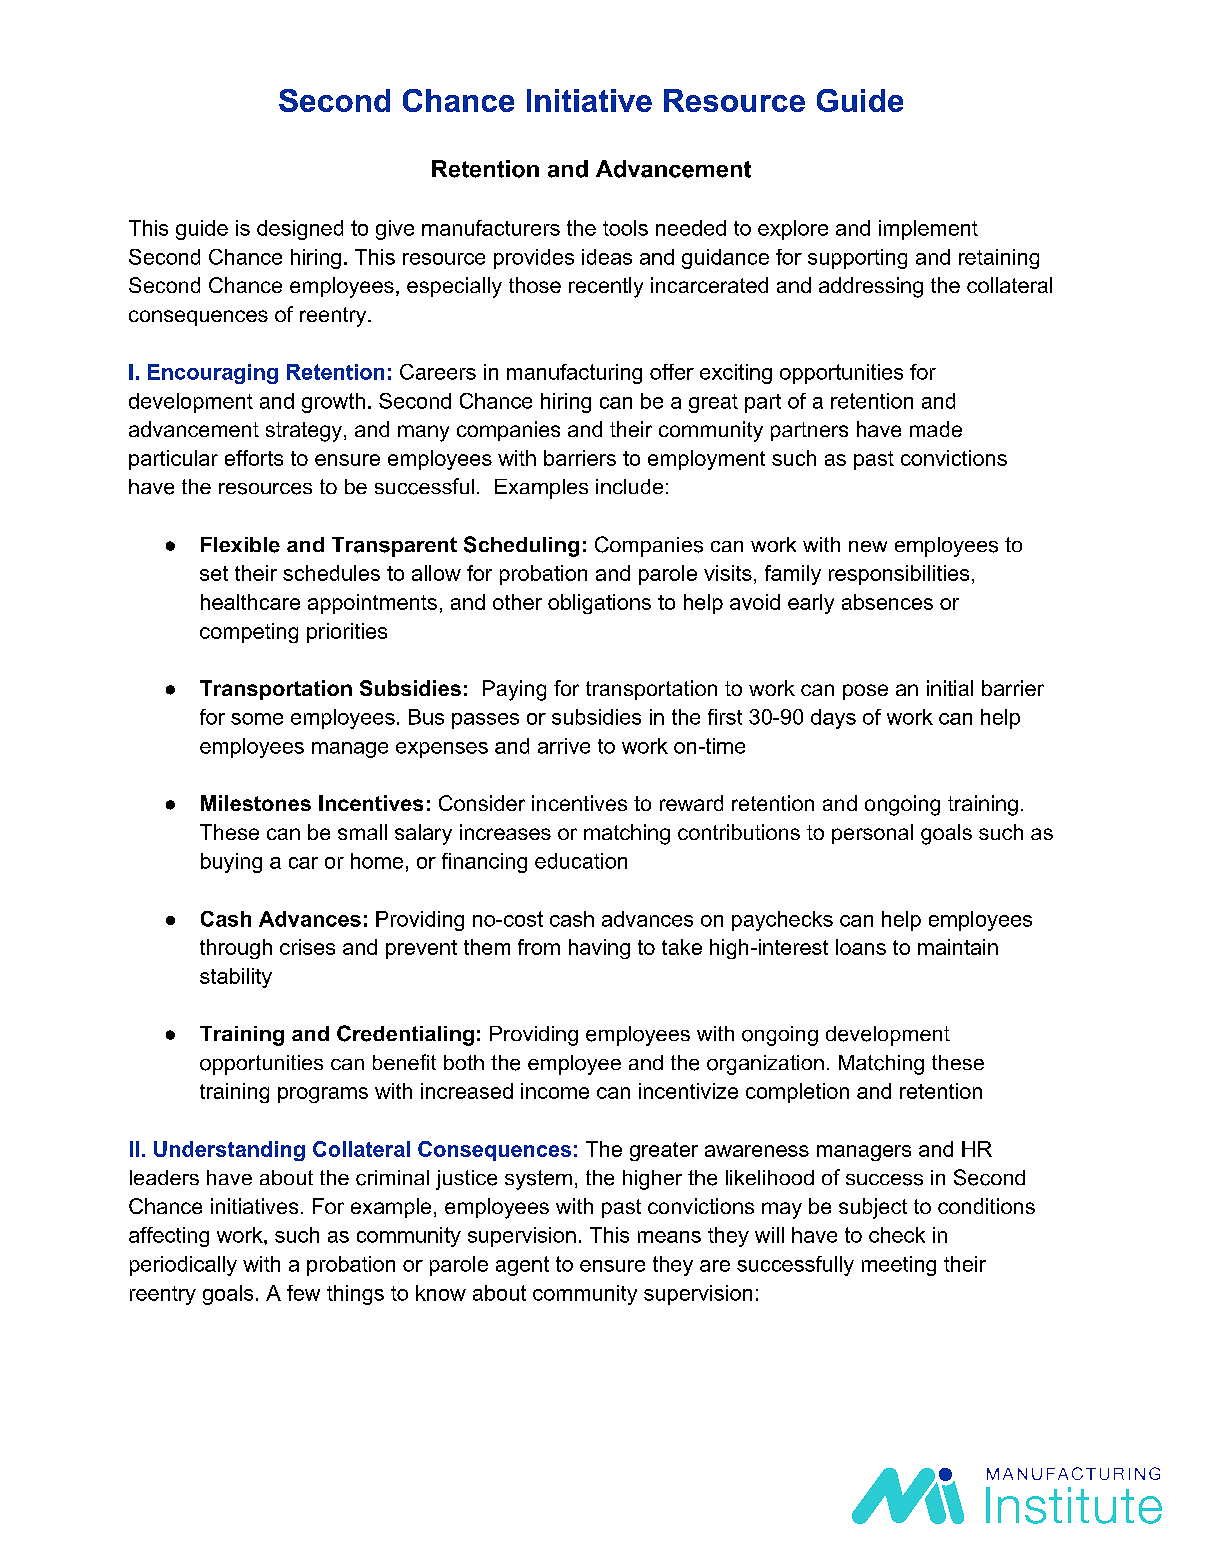  What do you see at coordinates (887, 602) in the page?
I see `absences` at bounding box center [887, 602].
